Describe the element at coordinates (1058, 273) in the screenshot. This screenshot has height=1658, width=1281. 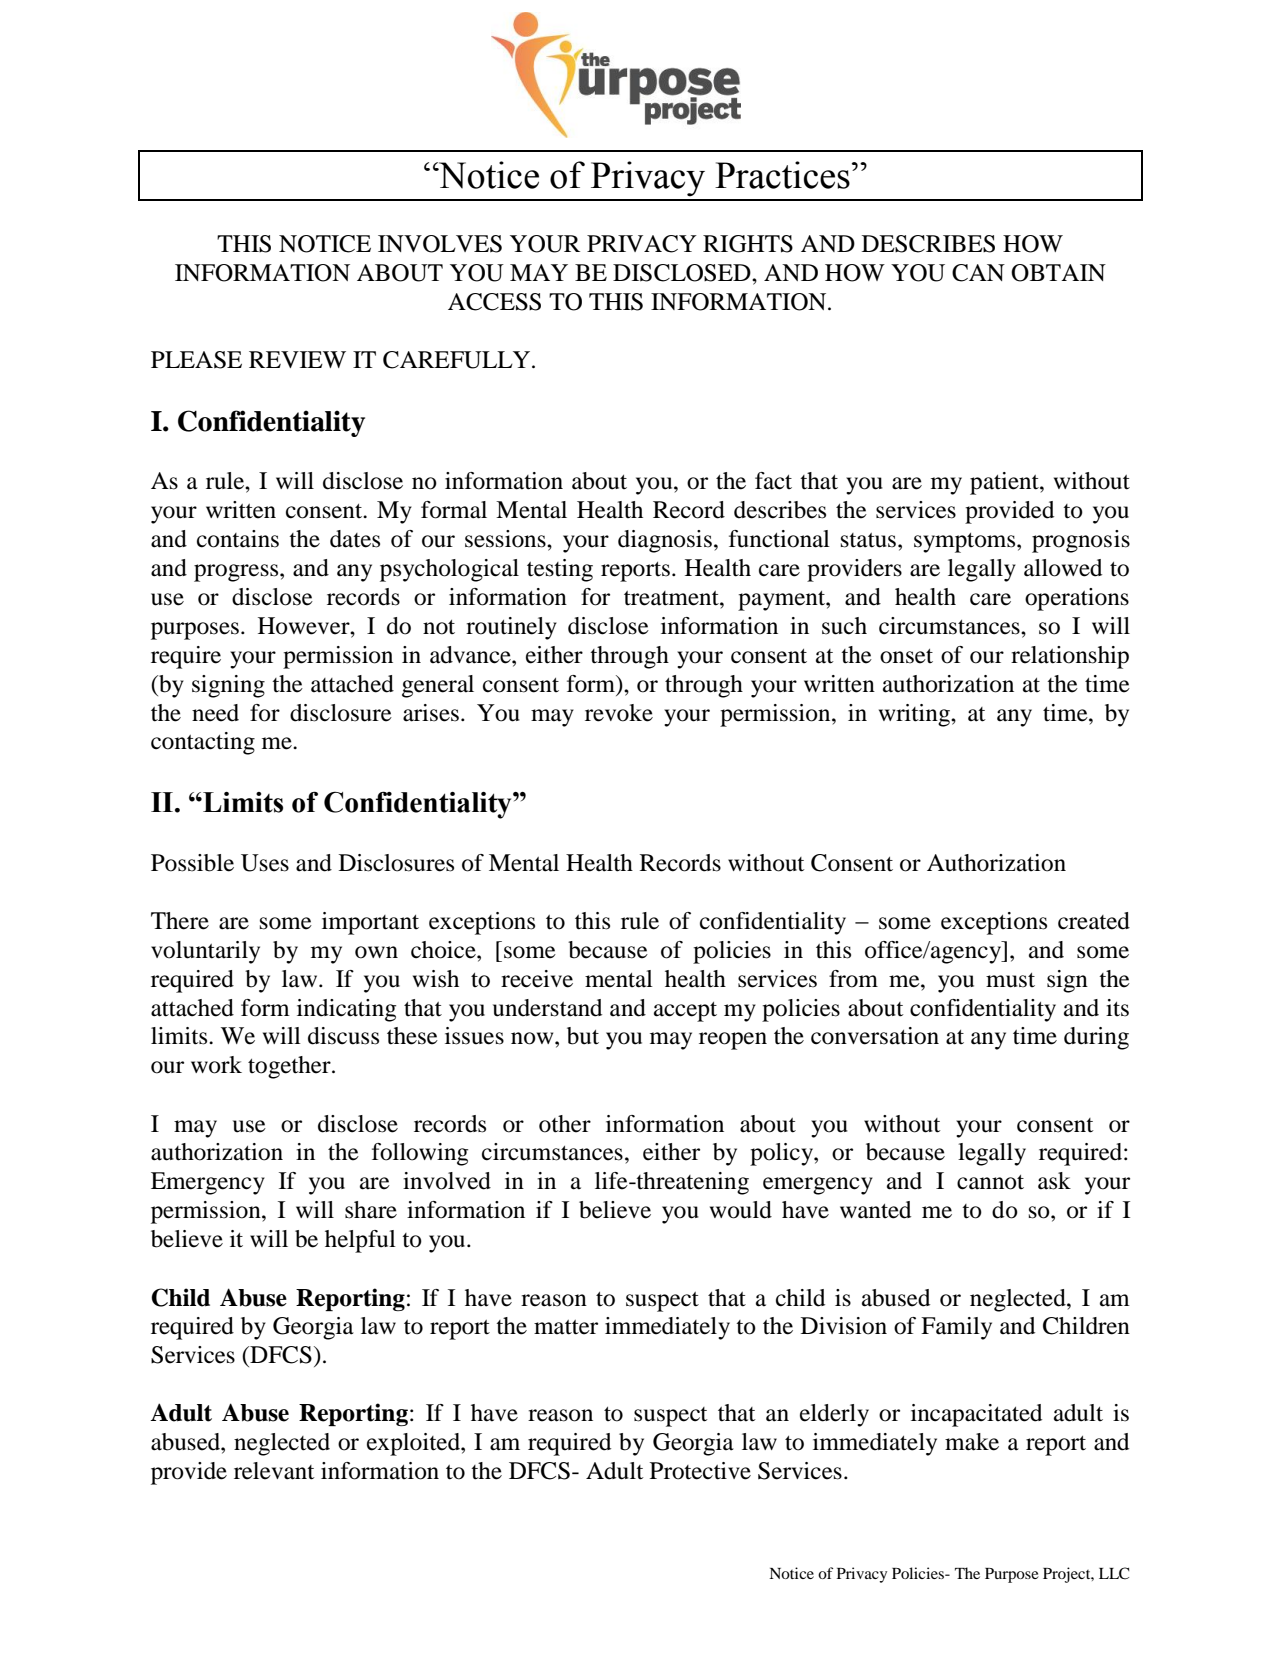
I see `OBTAIN` at that location.
